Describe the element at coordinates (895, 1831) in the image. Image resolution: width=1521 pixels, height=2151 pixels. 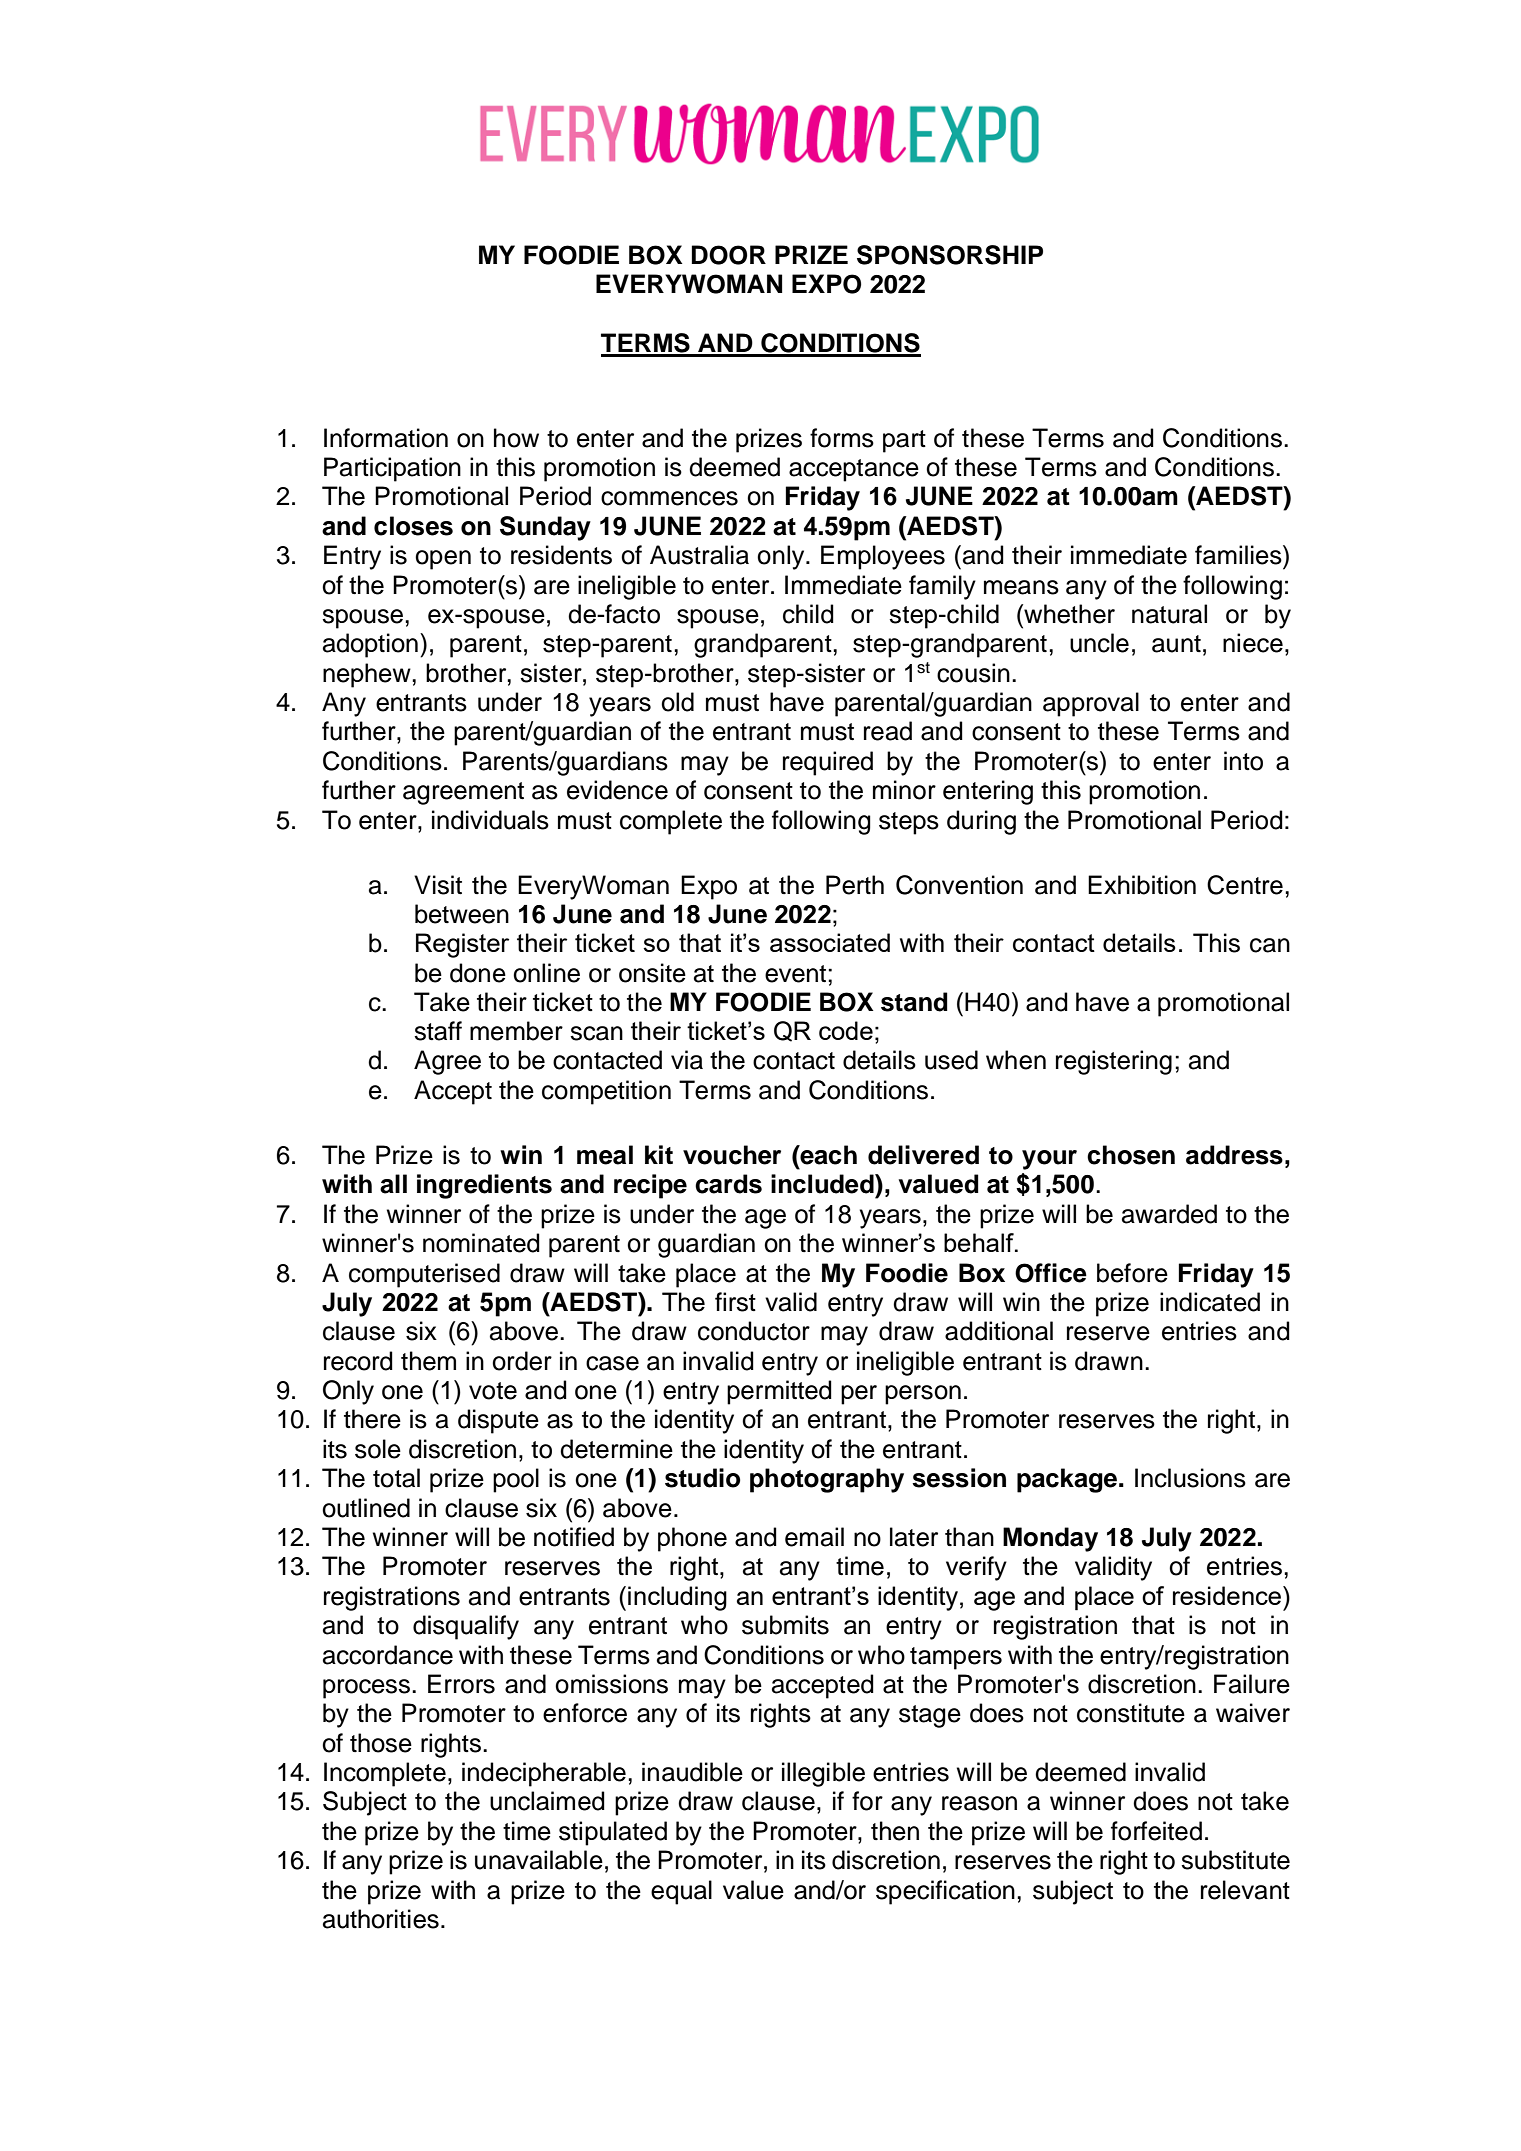
I see `then` at that location.
